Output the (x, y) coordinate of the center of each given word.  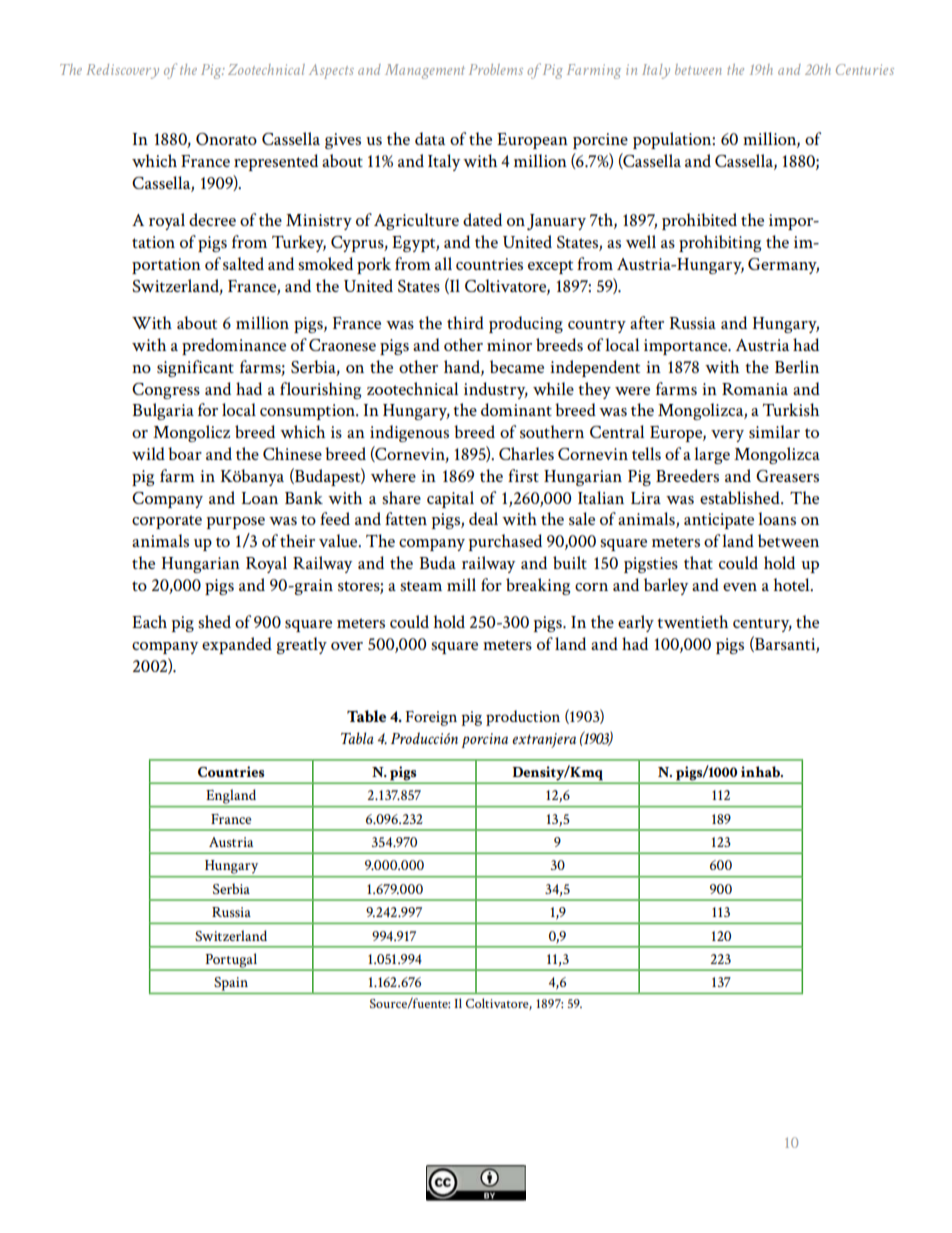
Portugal (231, 961)
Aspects (331, 71)
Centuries (865, 69)
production (523, 718)
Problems (496, 69)
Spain (231, 984)
